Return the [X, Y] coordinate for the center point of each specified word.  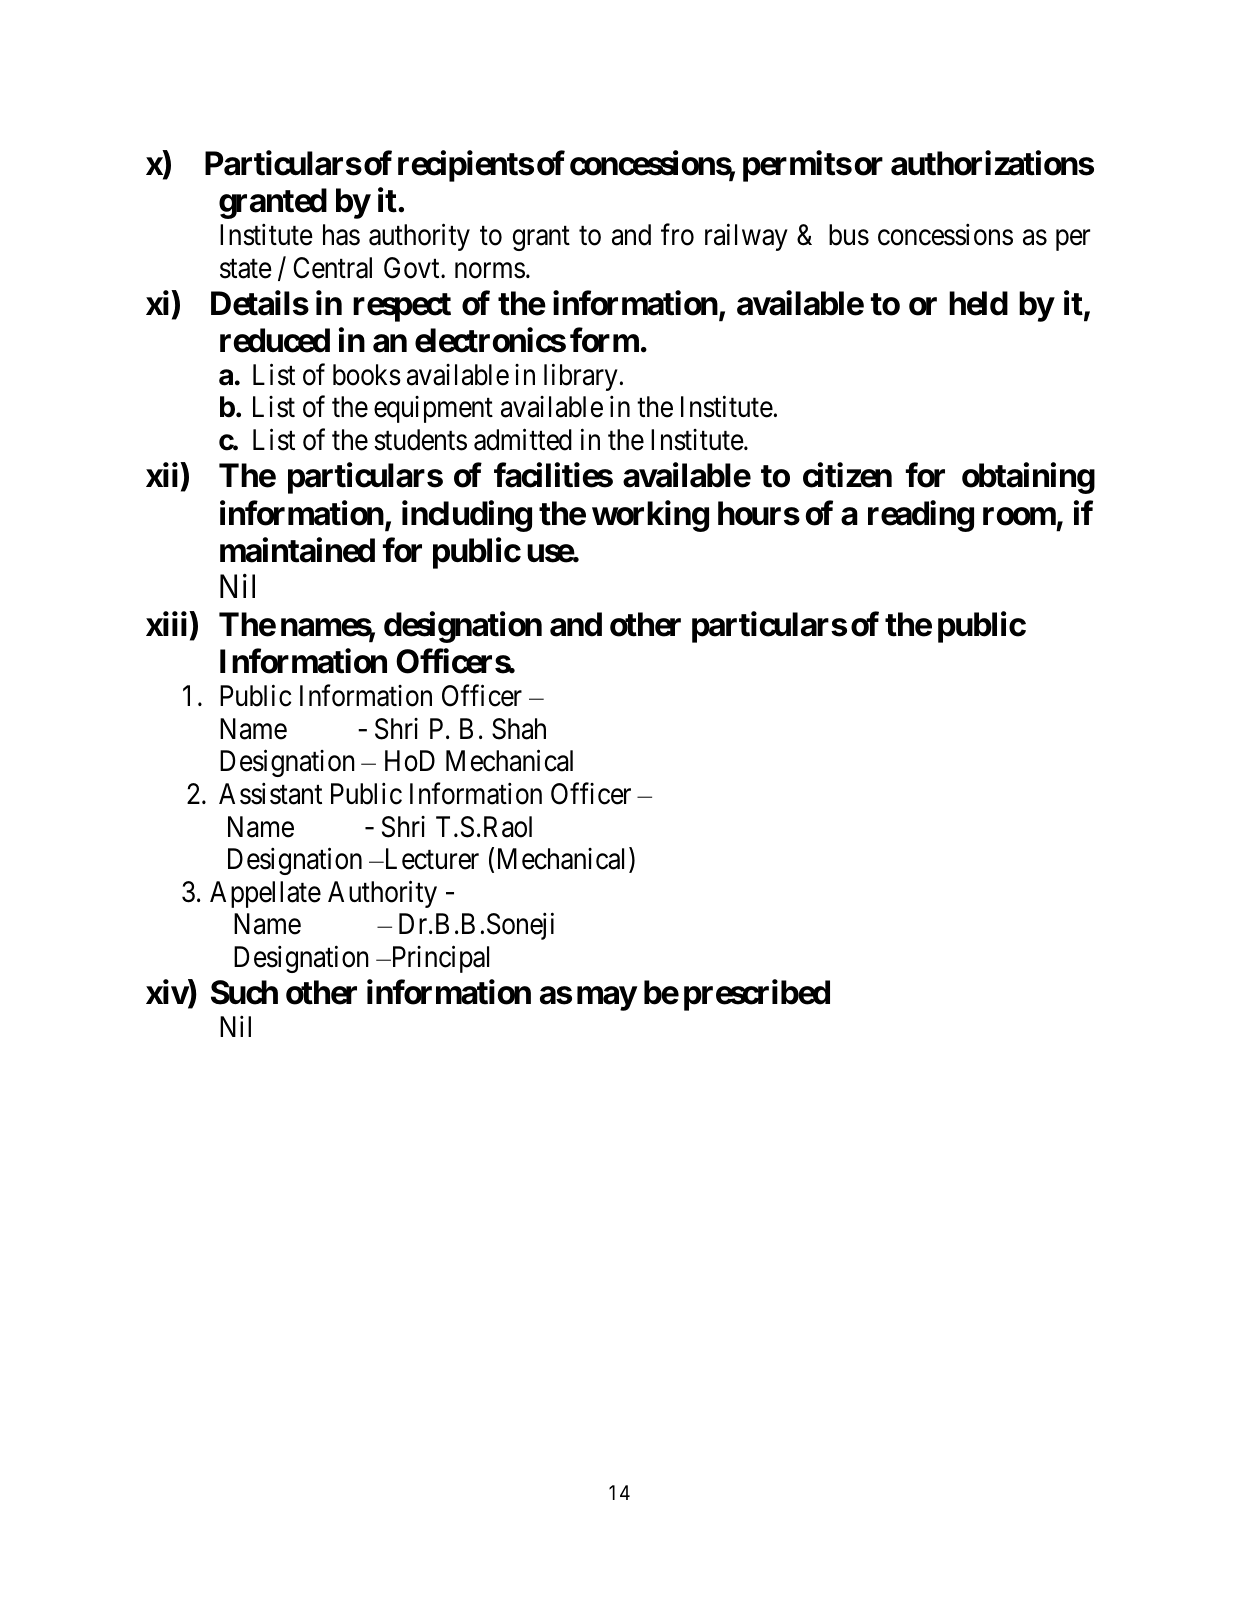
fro [677, 235]
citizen [847, 475]
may [607, 998]
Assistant [270, 794]
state [246, 269]
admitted [523, 439]
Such [244, 992]
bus [849, 235]
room [1019, 516]
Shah [519, 729]
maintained [297, 550]
